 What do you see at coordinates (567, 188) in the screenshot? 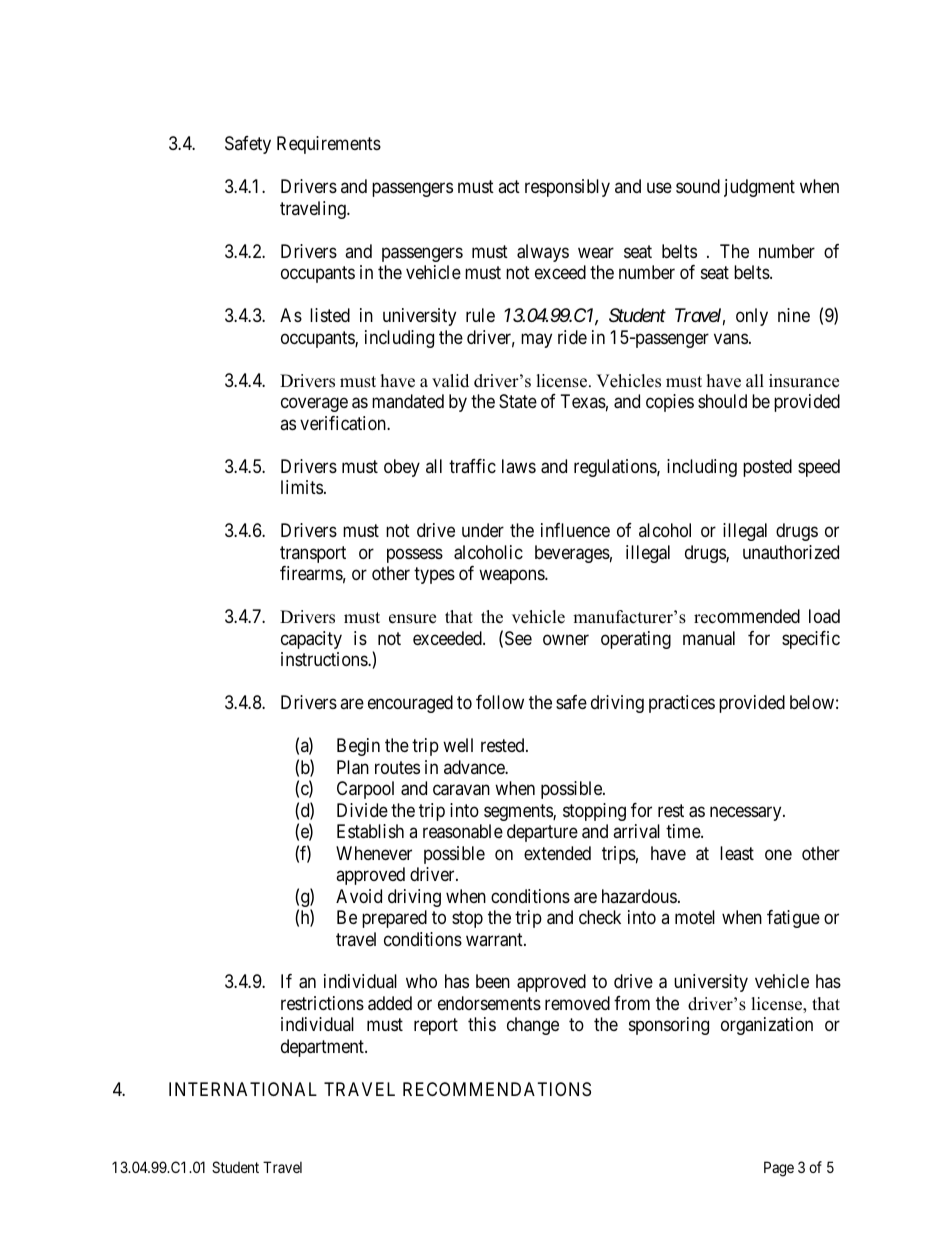
I see `responsibly` at bounding box center [567, 188].
